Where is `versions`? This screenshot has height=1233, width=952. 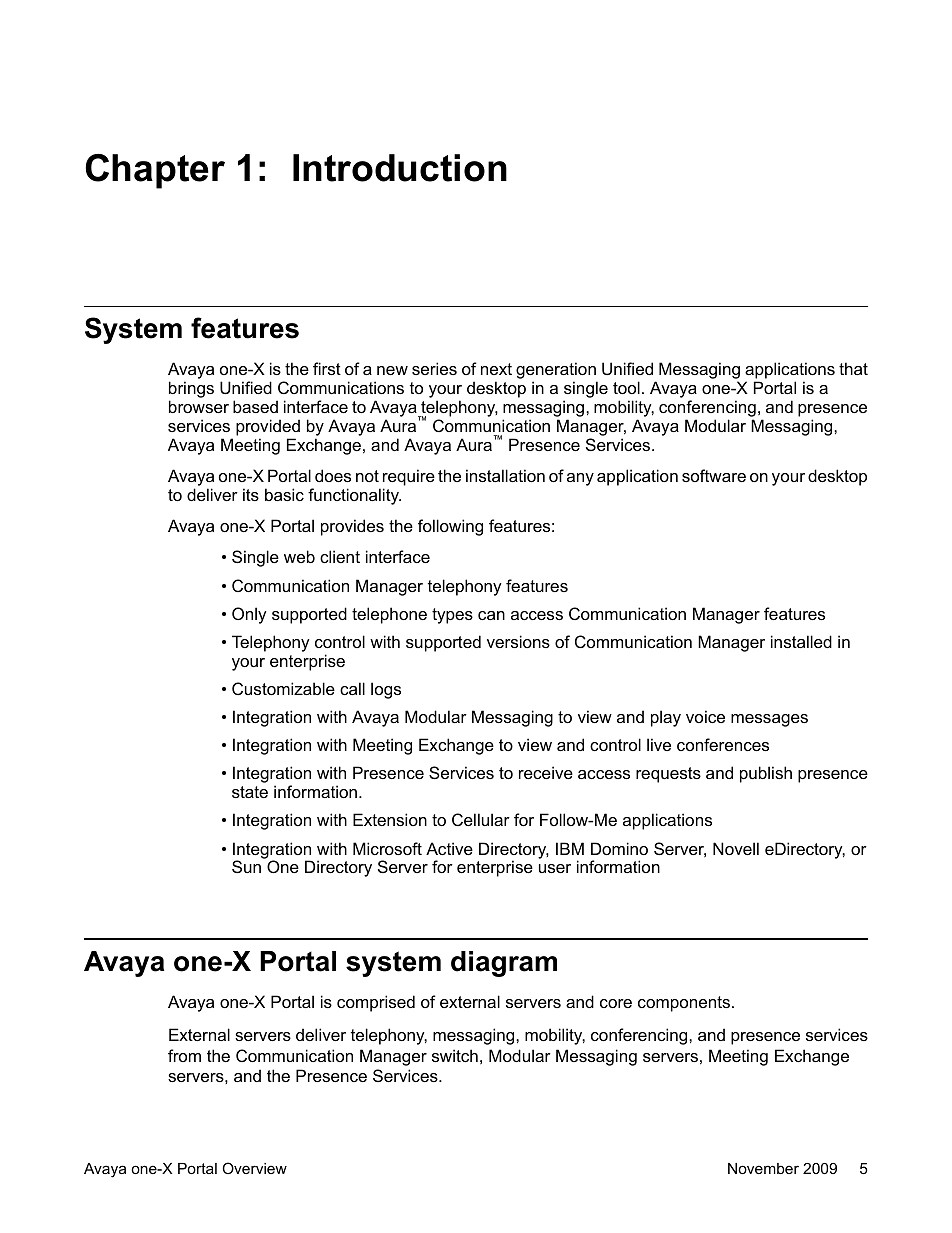 versions is located at coordinates (518, 641).
